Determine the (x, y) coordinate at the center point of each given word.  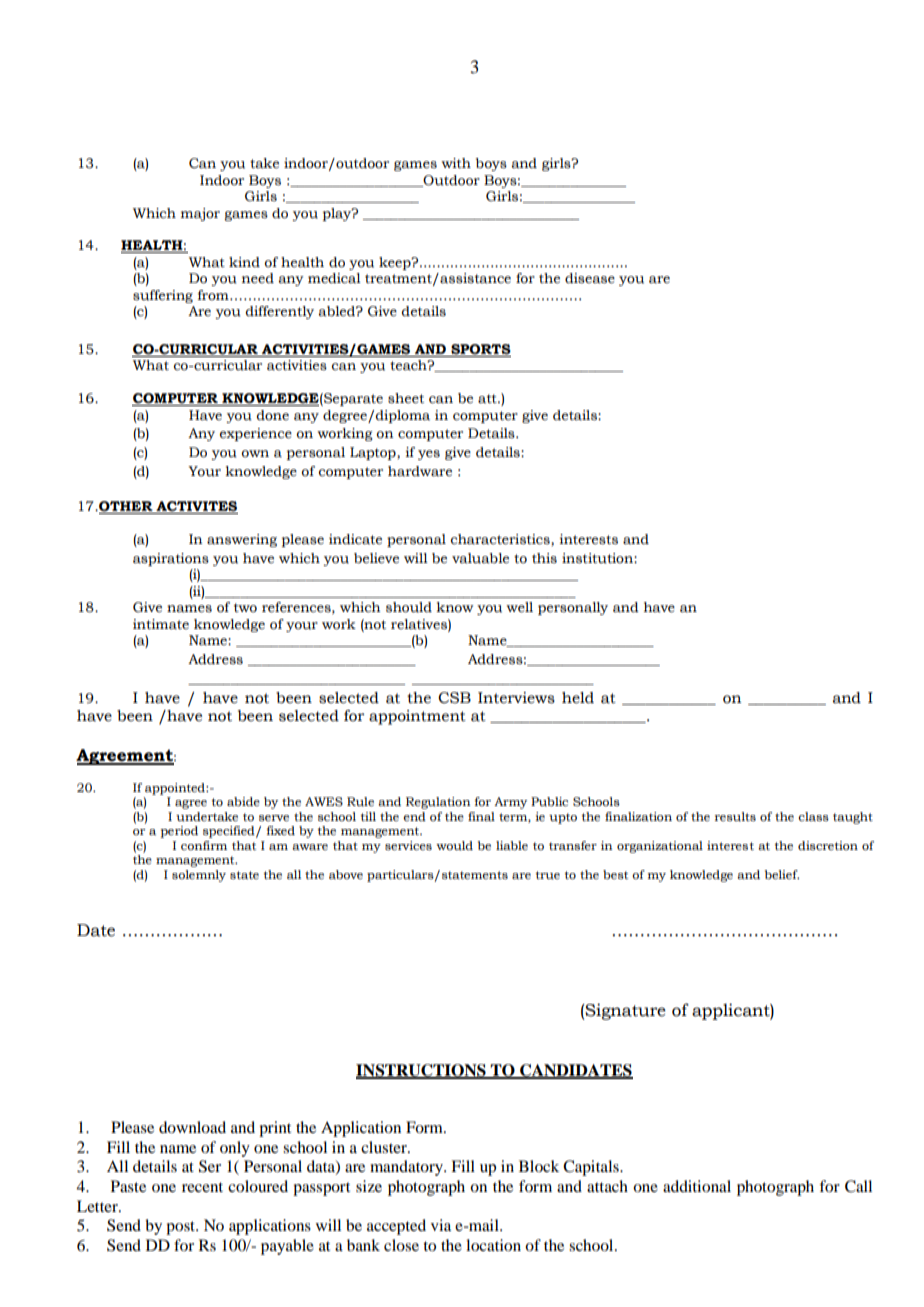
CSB (454, 698)
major (200, 214)
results (735, 817)
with (456, 163)
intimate (161, 624)
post (182, 1228)
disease (590, 278)
